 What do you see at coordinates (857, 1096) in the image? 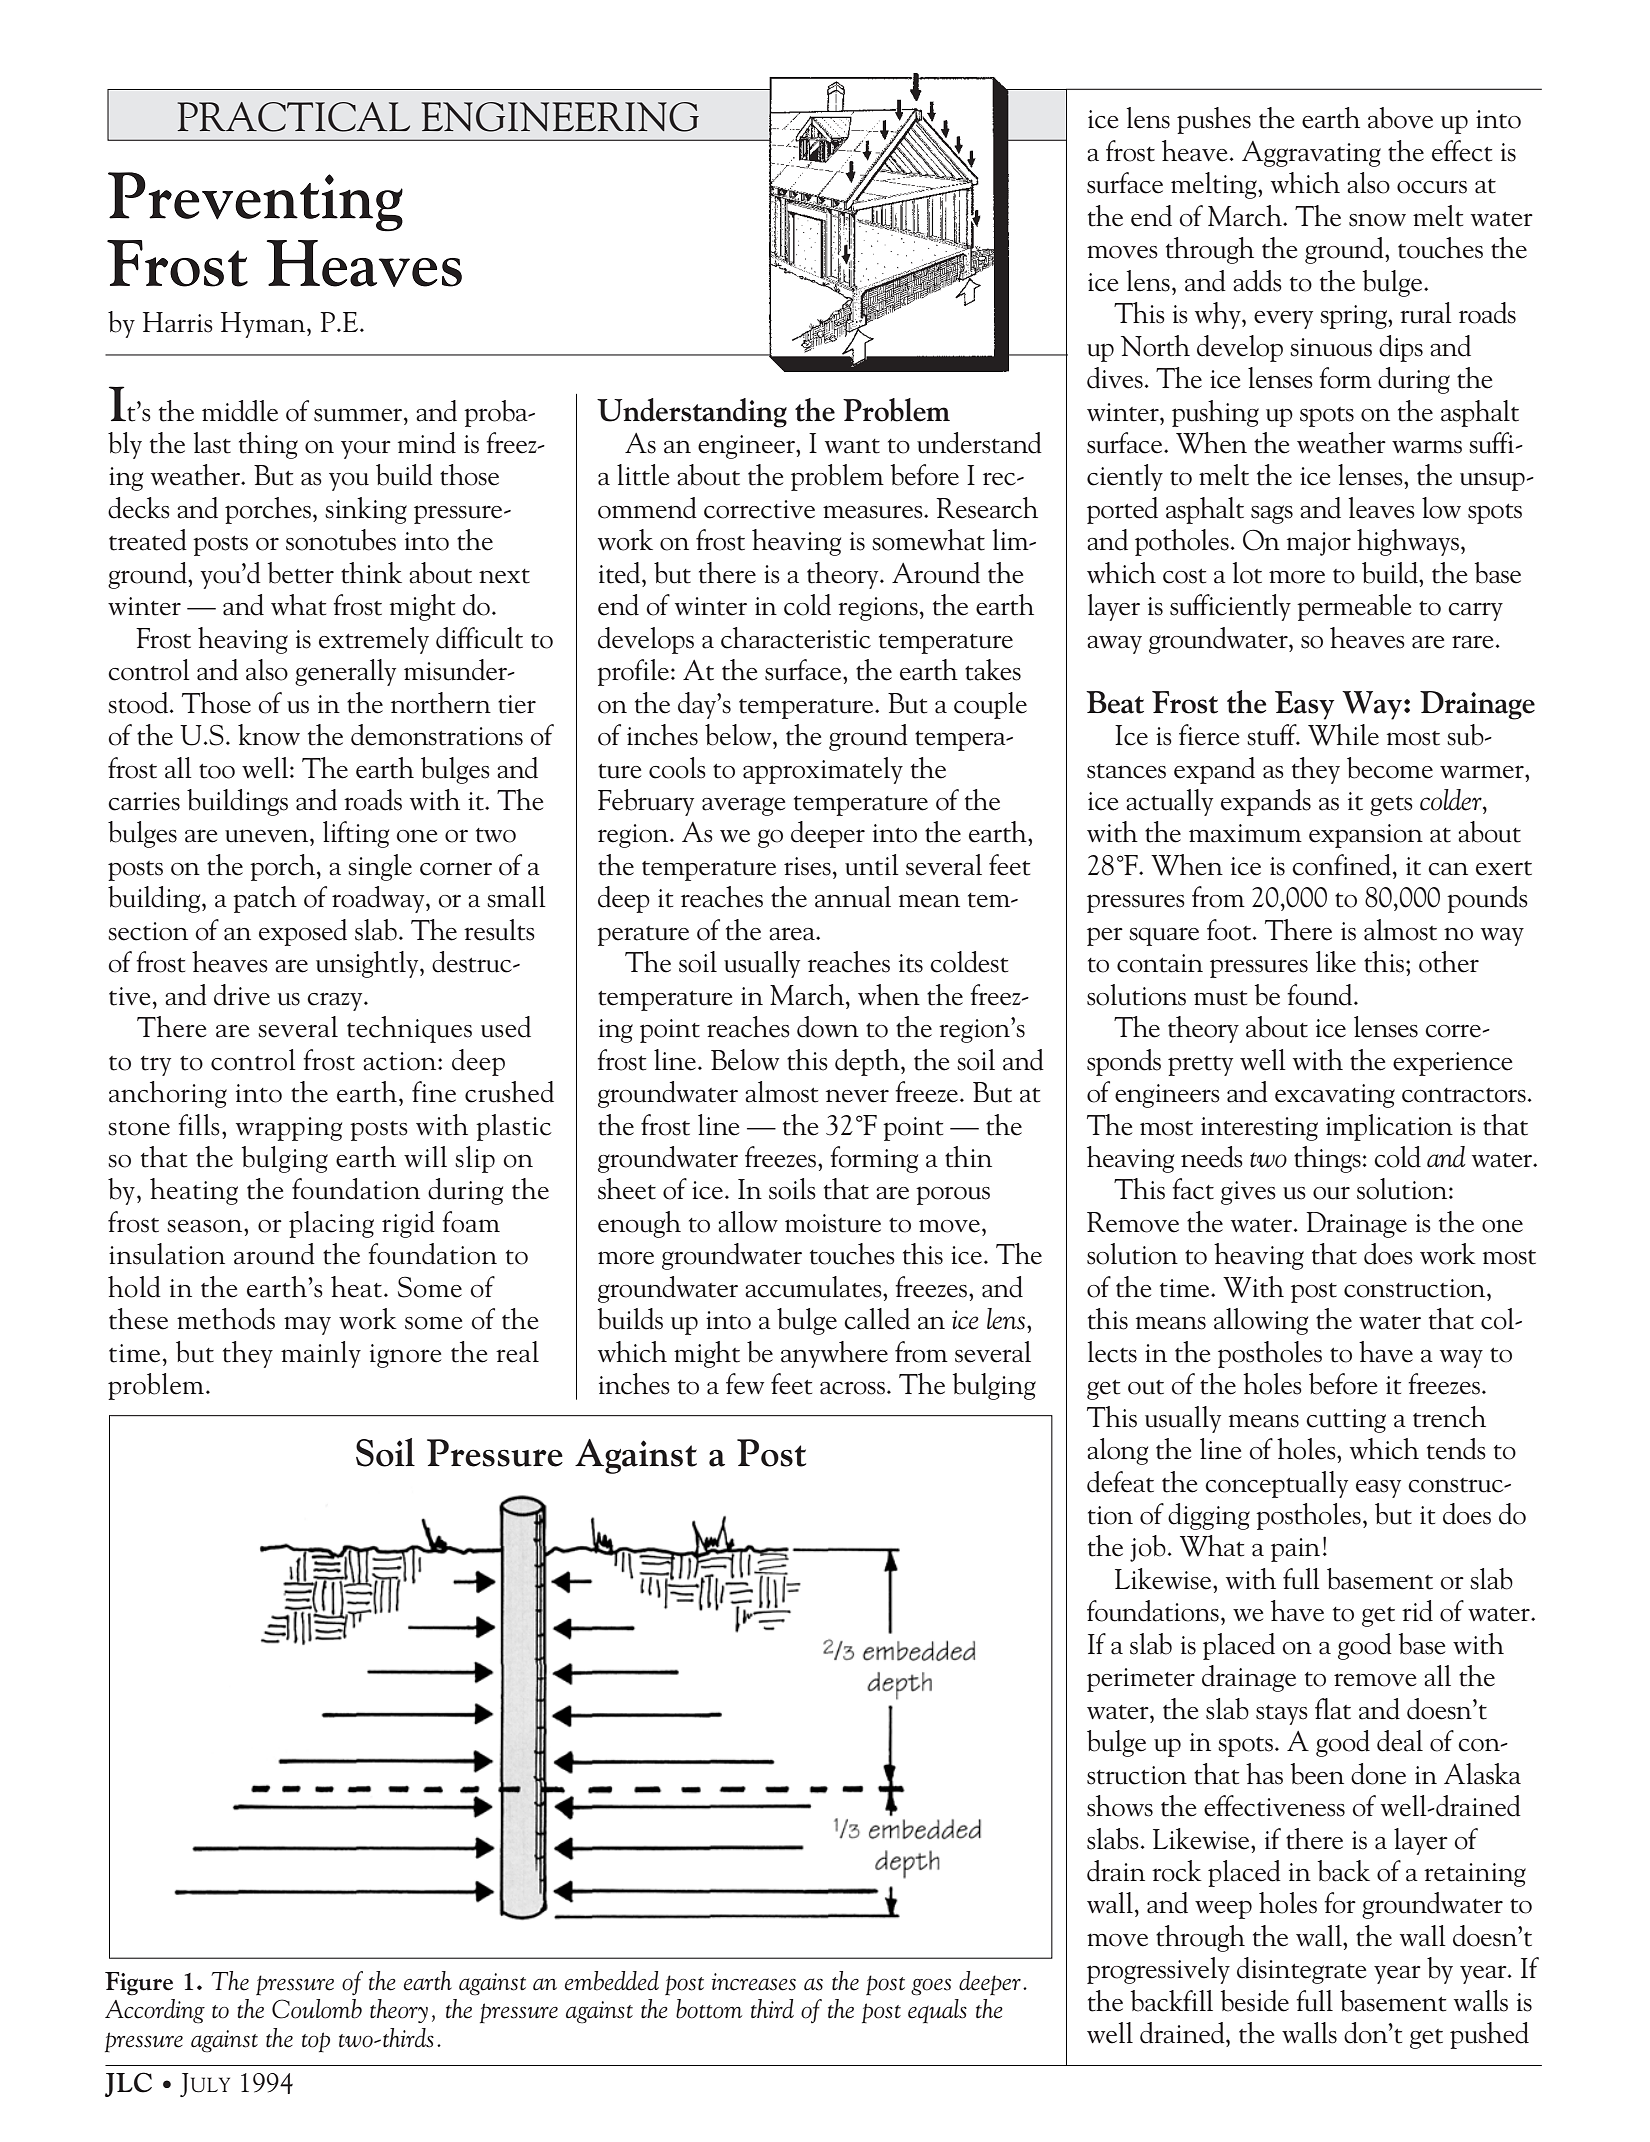
I see `never` at bounding box center [857, 1096].
